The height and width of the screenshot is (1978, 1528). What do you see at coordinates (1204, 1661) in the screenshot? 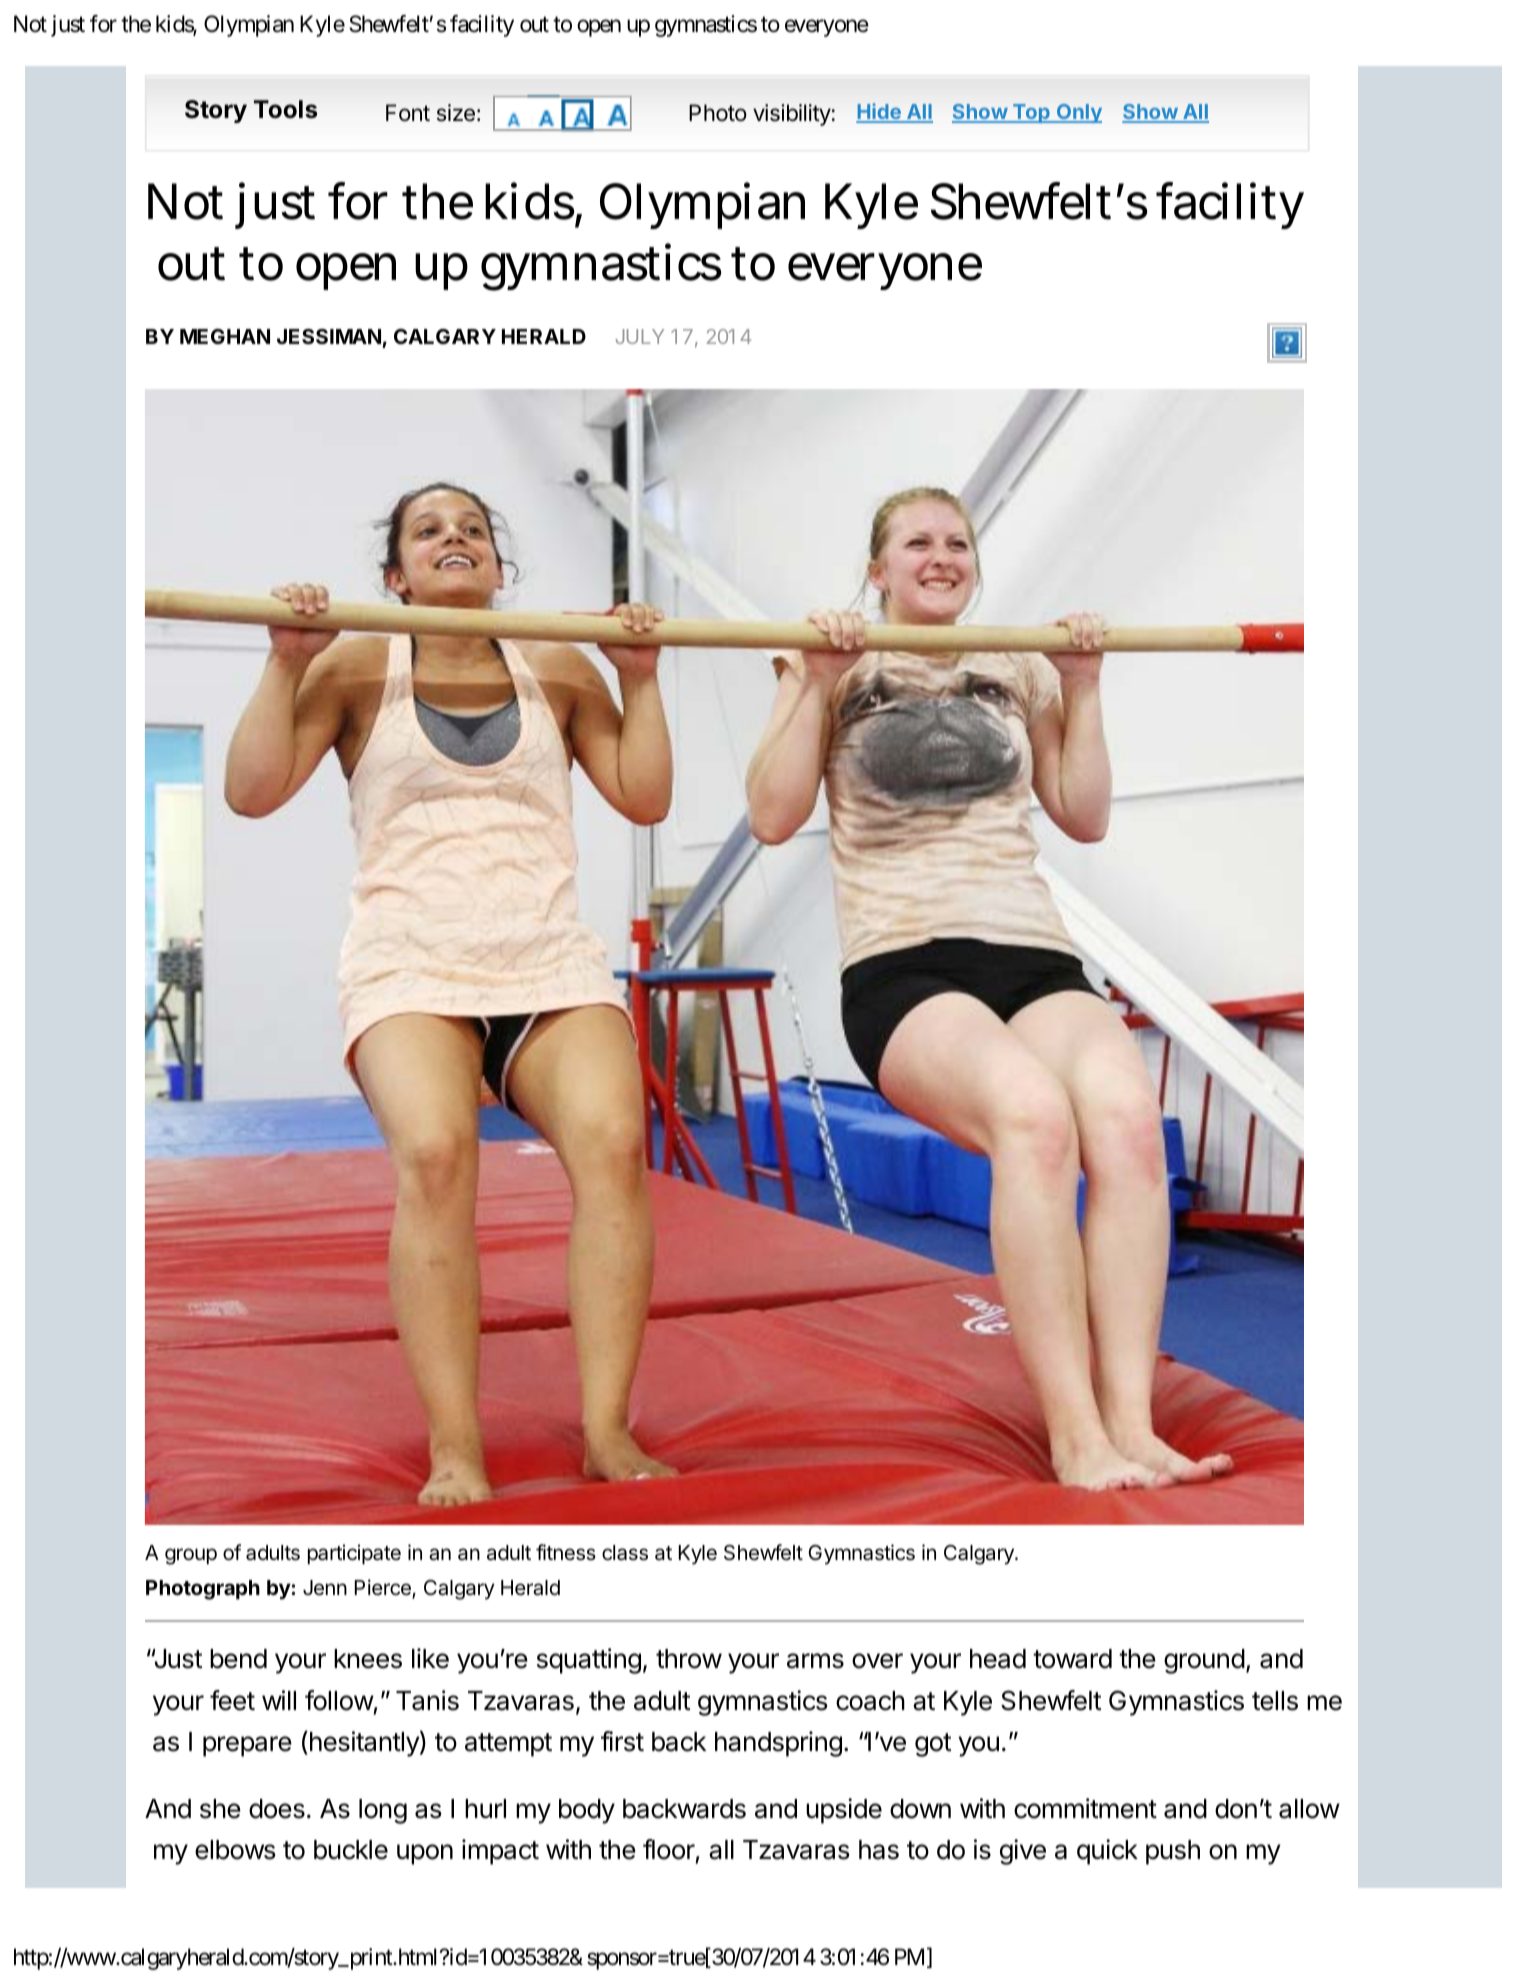
I see `ground` at bounding box center [1204, 1661].
